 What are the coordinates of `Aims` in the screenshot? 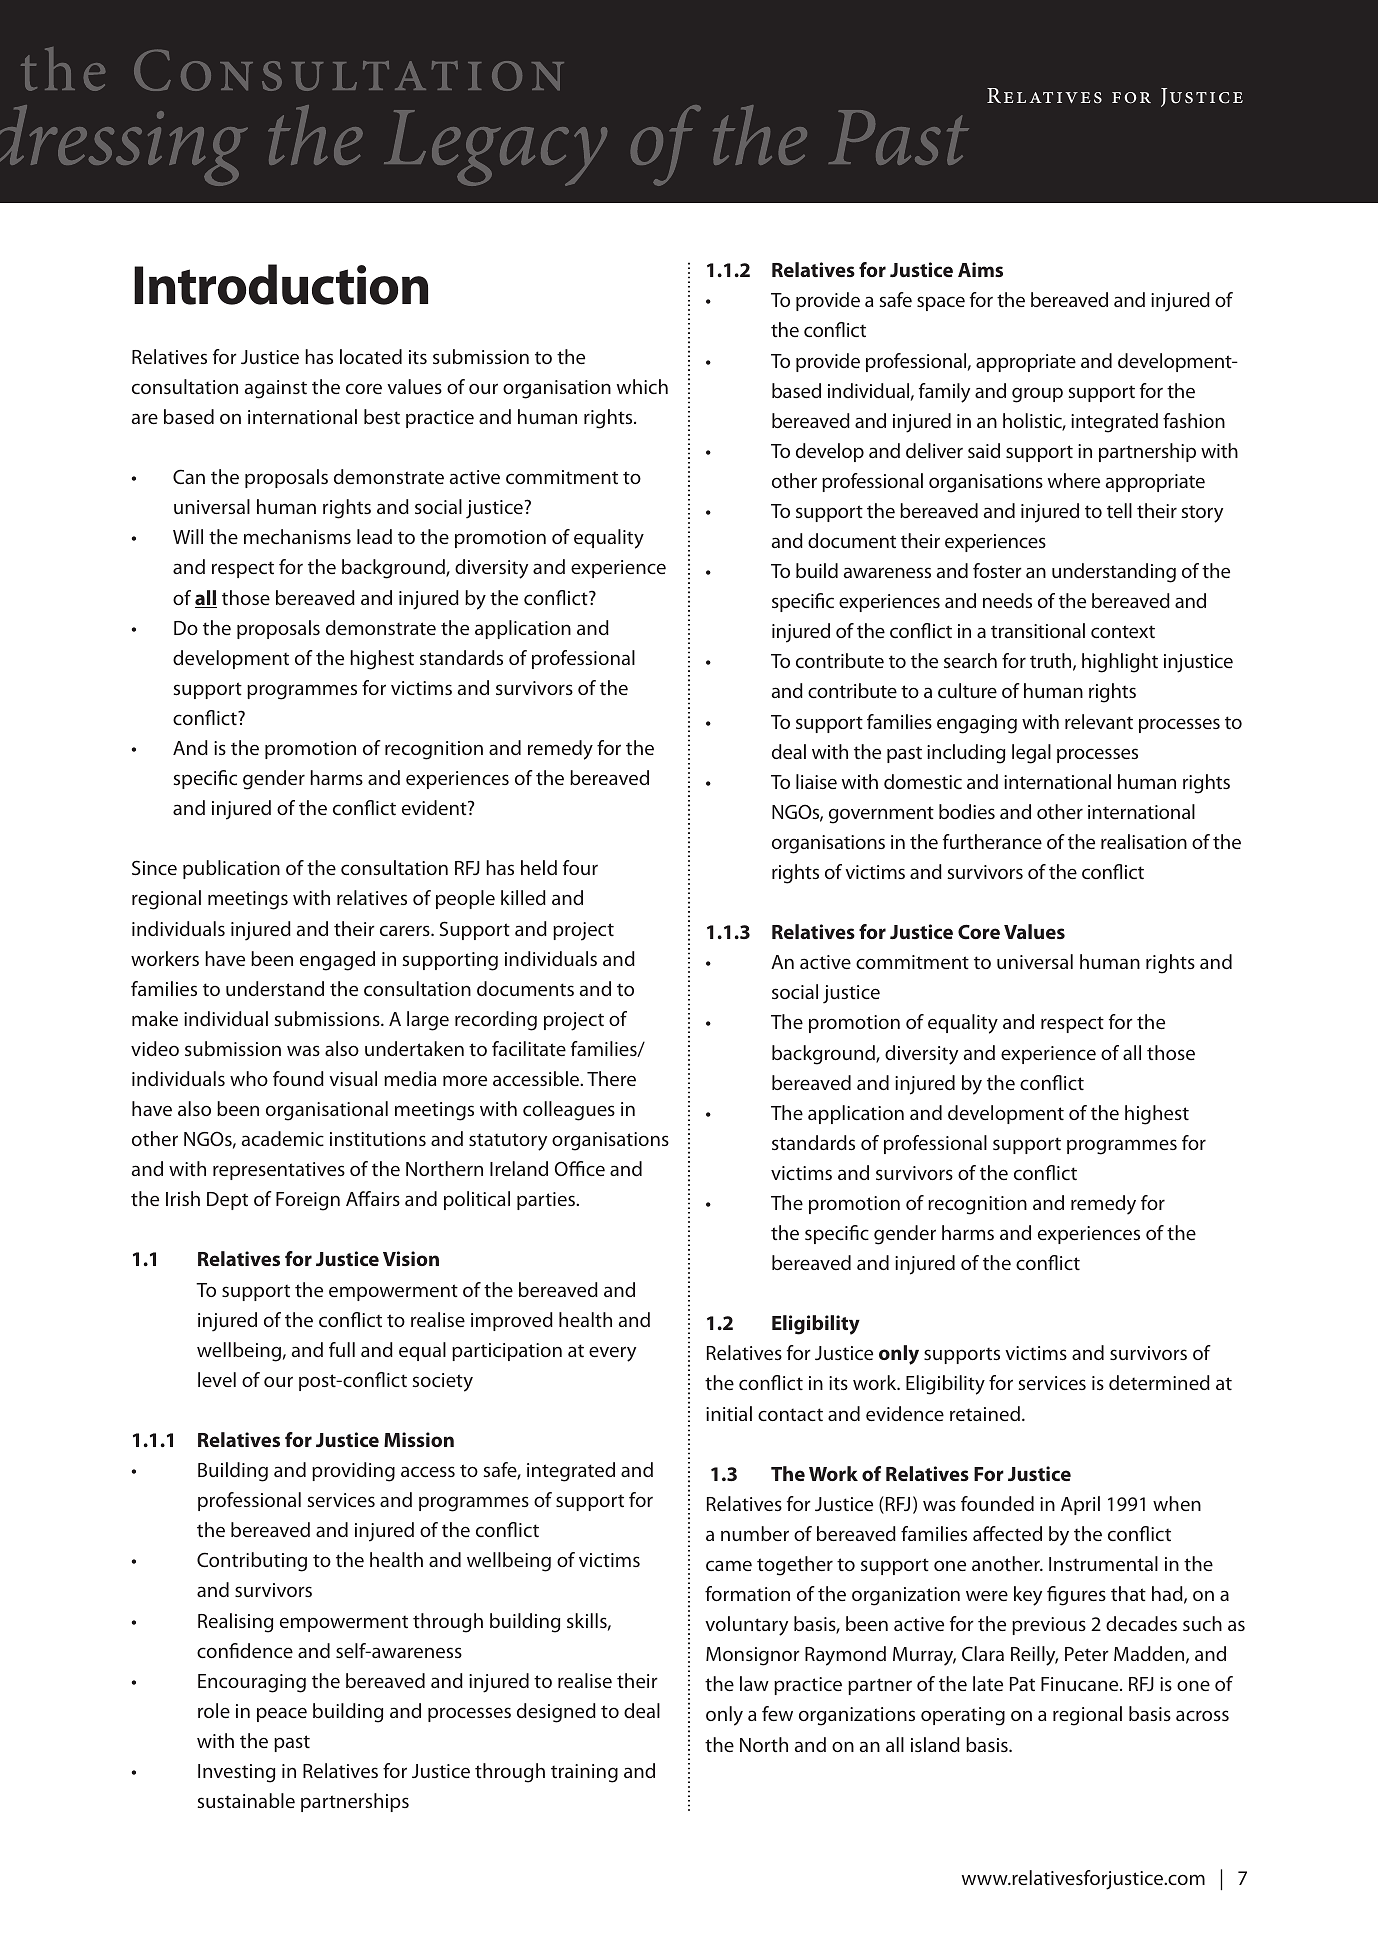 It's located at (980, 269).
